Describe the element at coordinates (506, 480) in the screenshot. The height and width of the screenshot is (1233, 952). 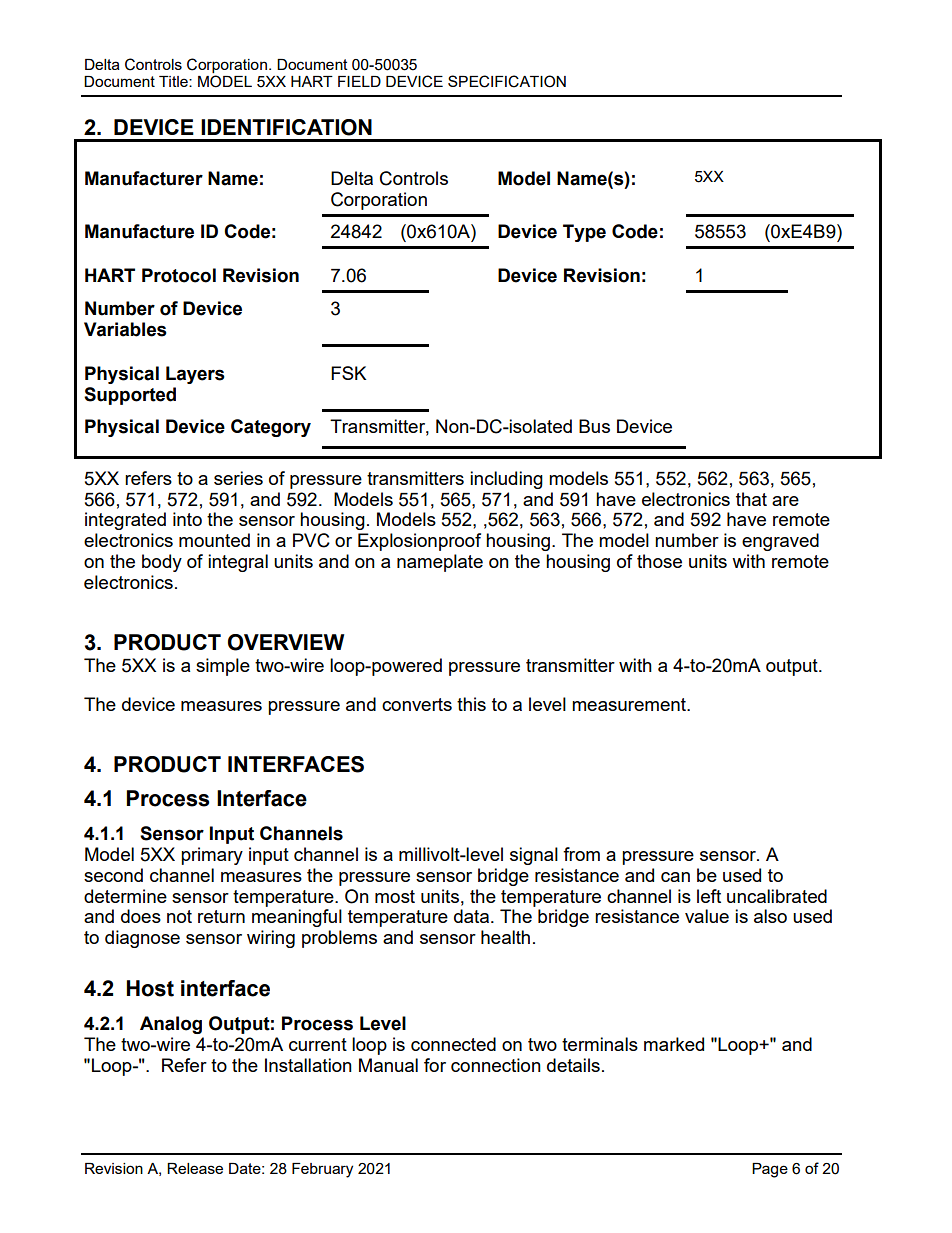
I see `including` at that location.
